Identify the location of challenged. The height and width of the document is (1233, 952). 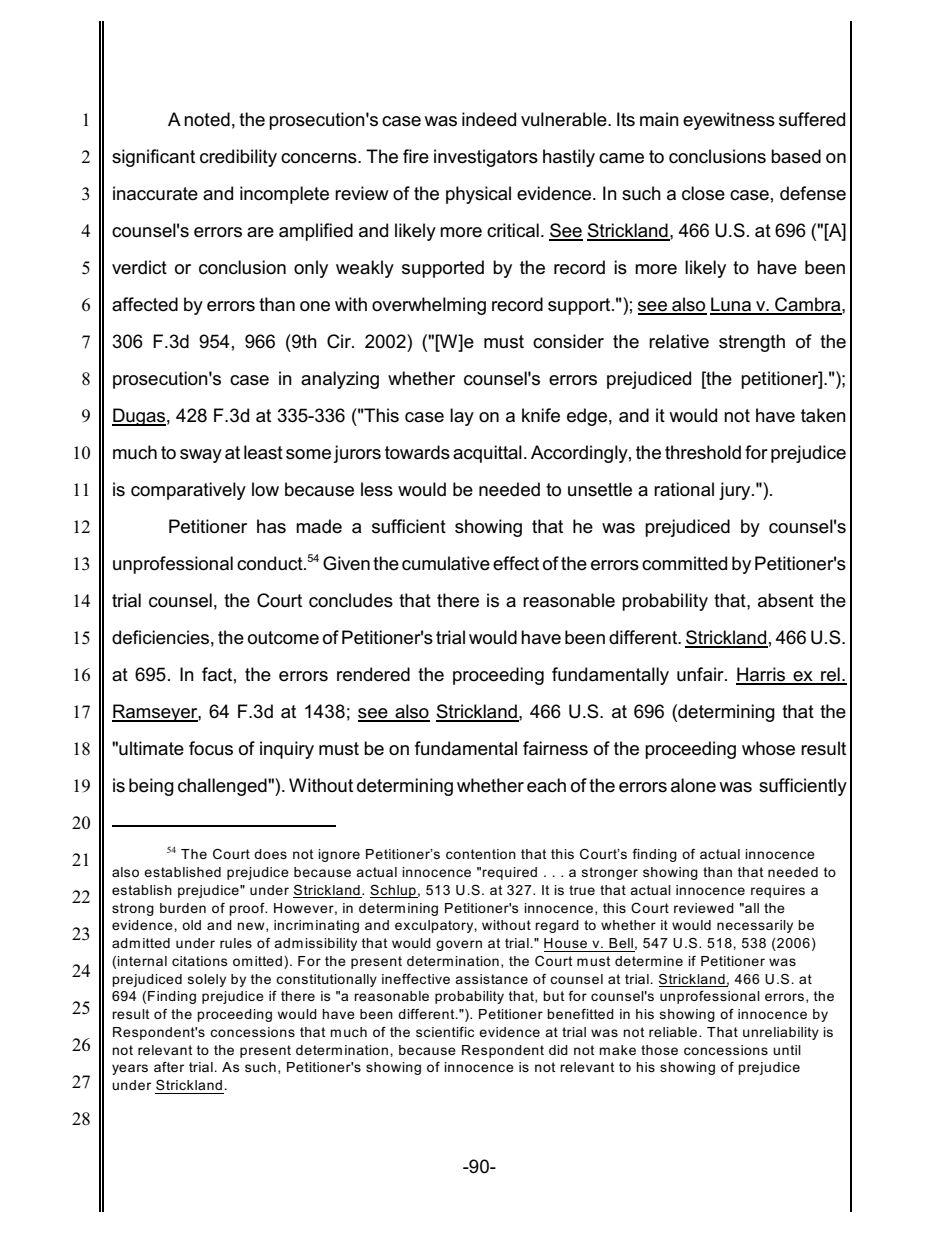
(223, 787).
